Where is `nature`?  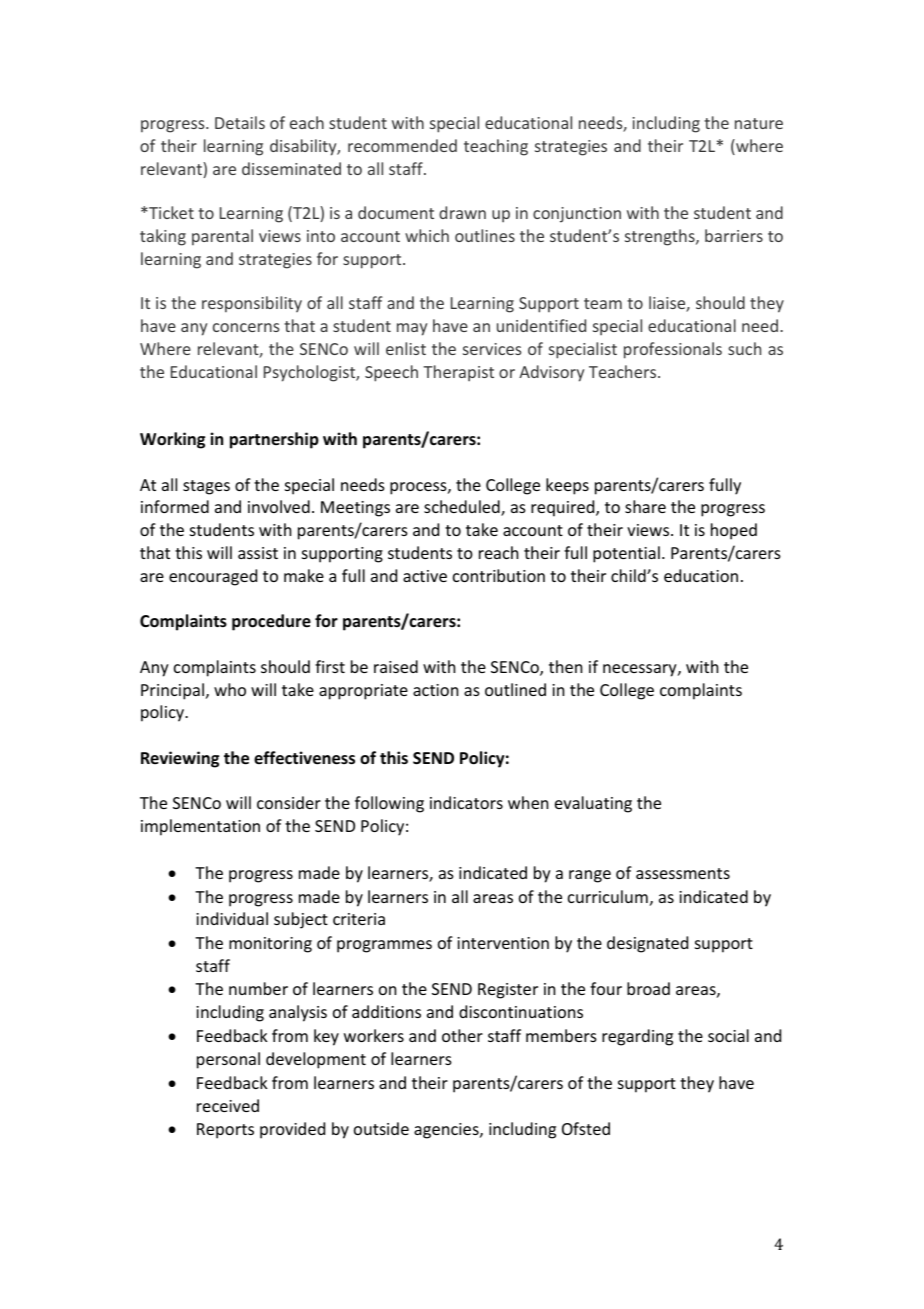 nature is located at coordinates (759, 123).
